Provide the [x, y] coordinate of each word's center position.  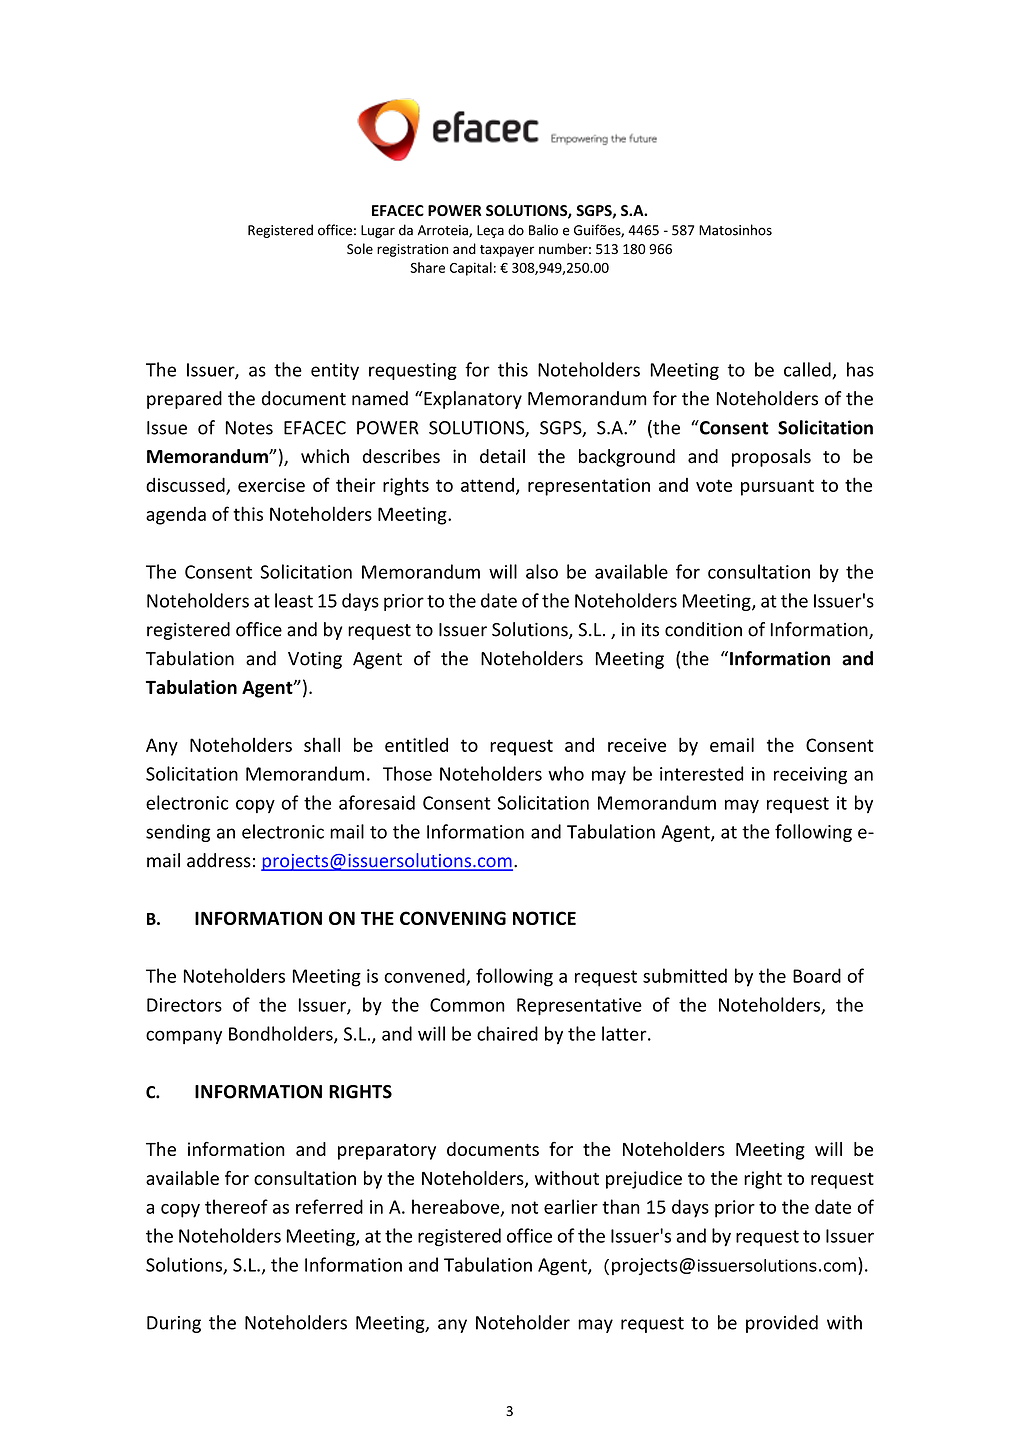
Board [817, 975]
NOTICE [544, 918]
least [294, 600]
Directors [184, 1005]
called [808, 370]
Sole [360, 249]
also [542, 571]
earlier [571, 1206]
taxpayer [507, 251]
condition [703, 629]
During [174, 1324]
